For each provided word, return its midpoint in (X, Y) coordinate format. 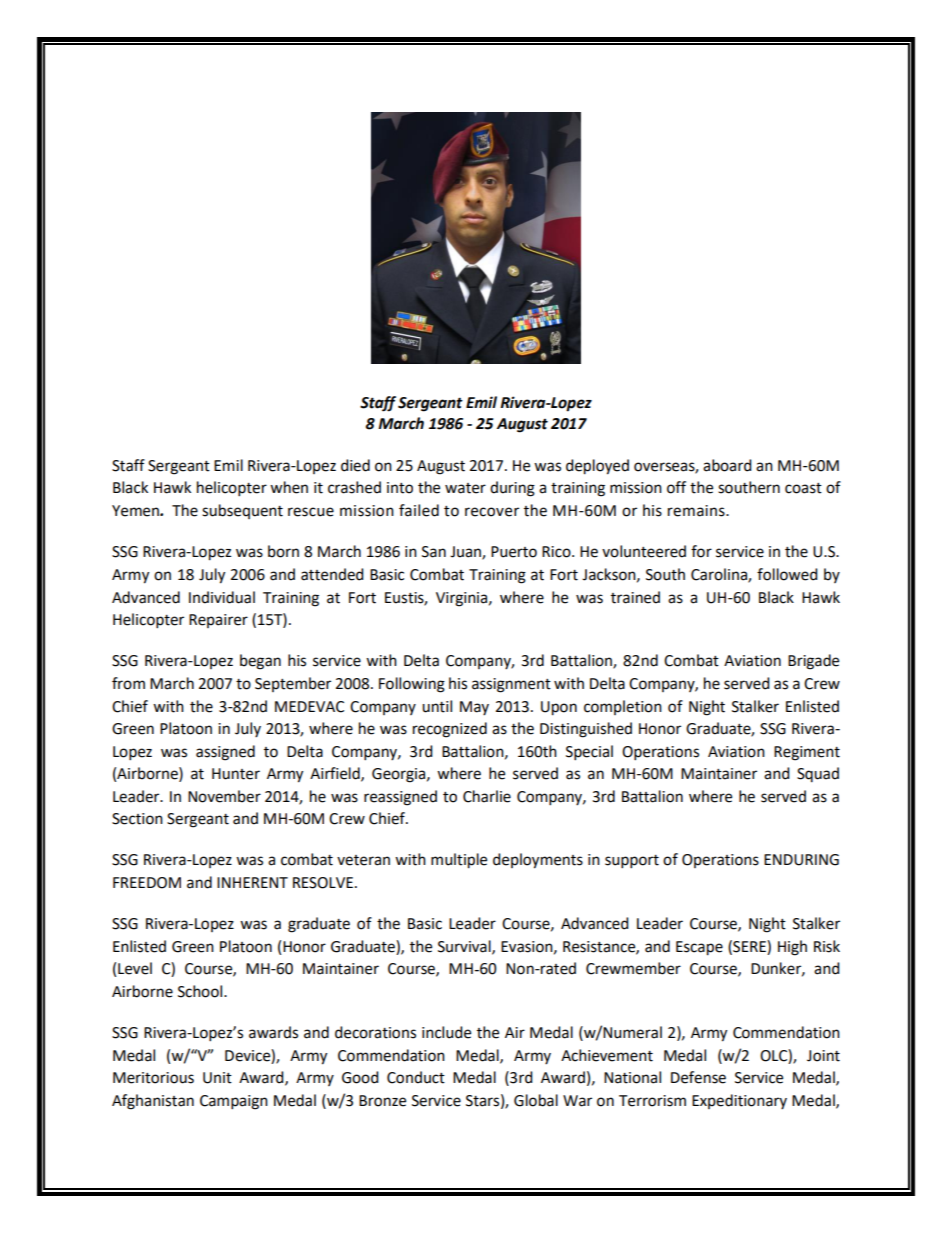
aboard (727, 465)
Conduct (416, 1077)
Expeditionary (739, 1101)
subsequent (242, 511)
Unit (217, 1078)
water (465, 488)
